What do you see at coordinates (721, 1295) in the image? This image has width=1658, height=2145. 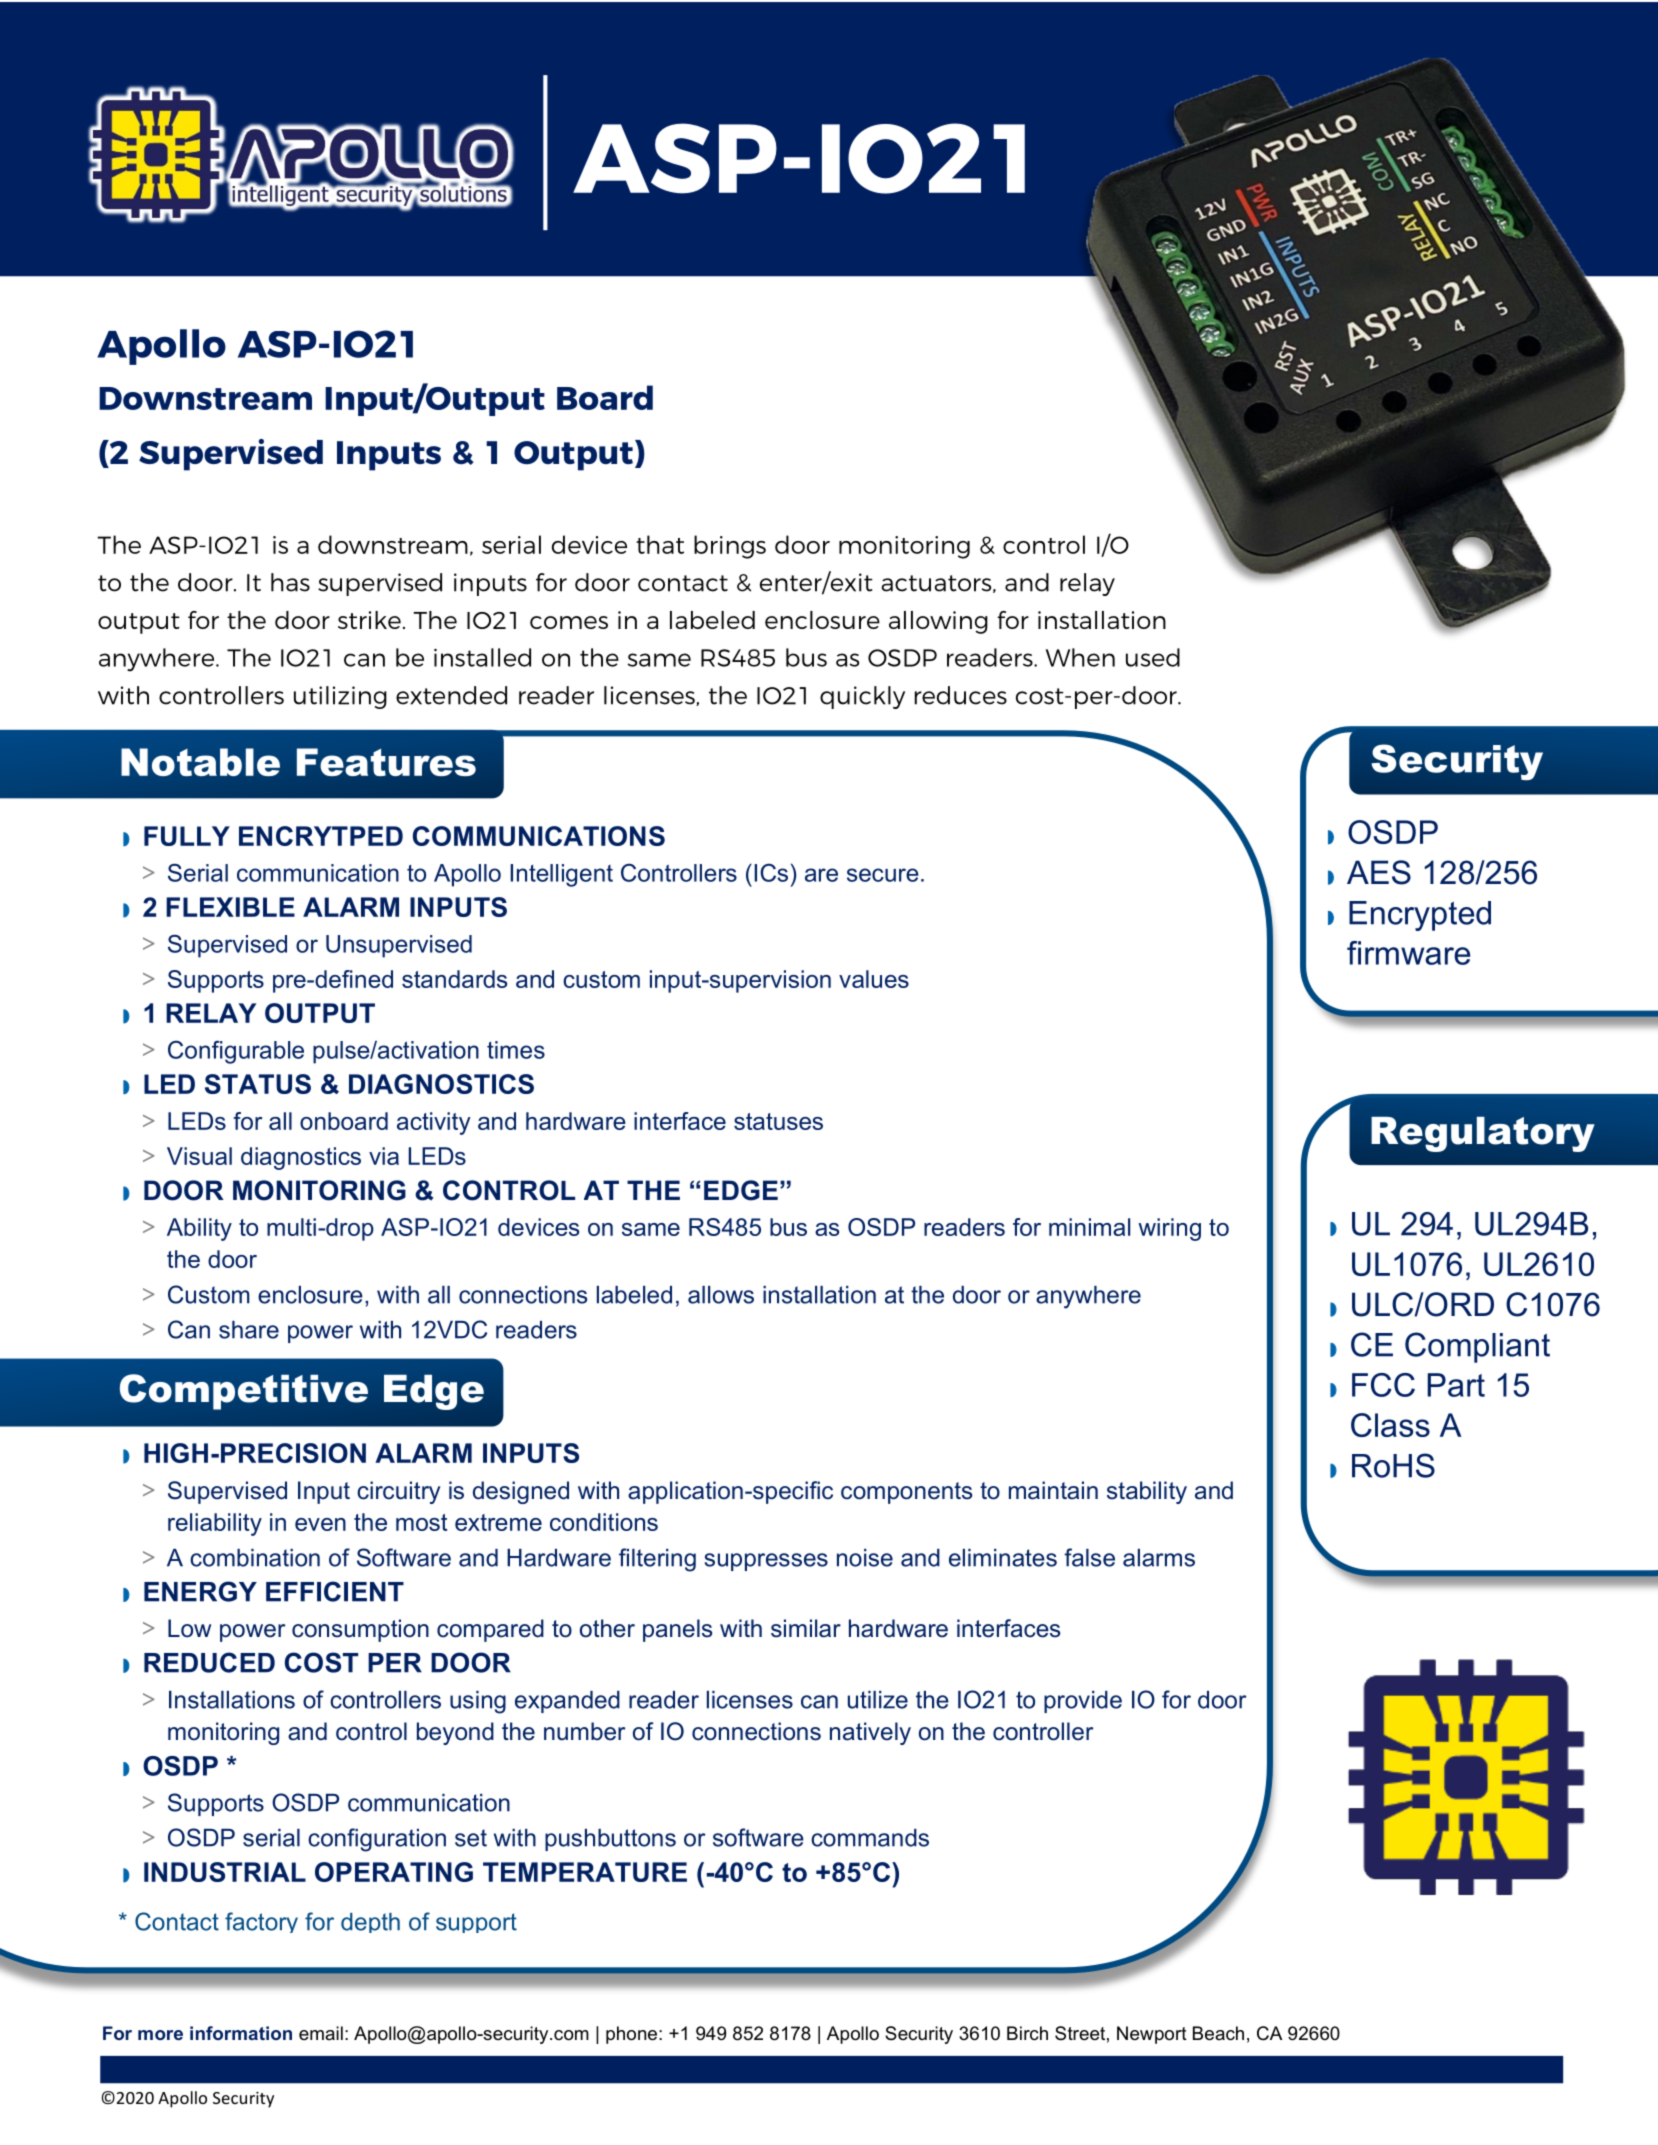 I see `allows` at bounding box center [721, 1295].
